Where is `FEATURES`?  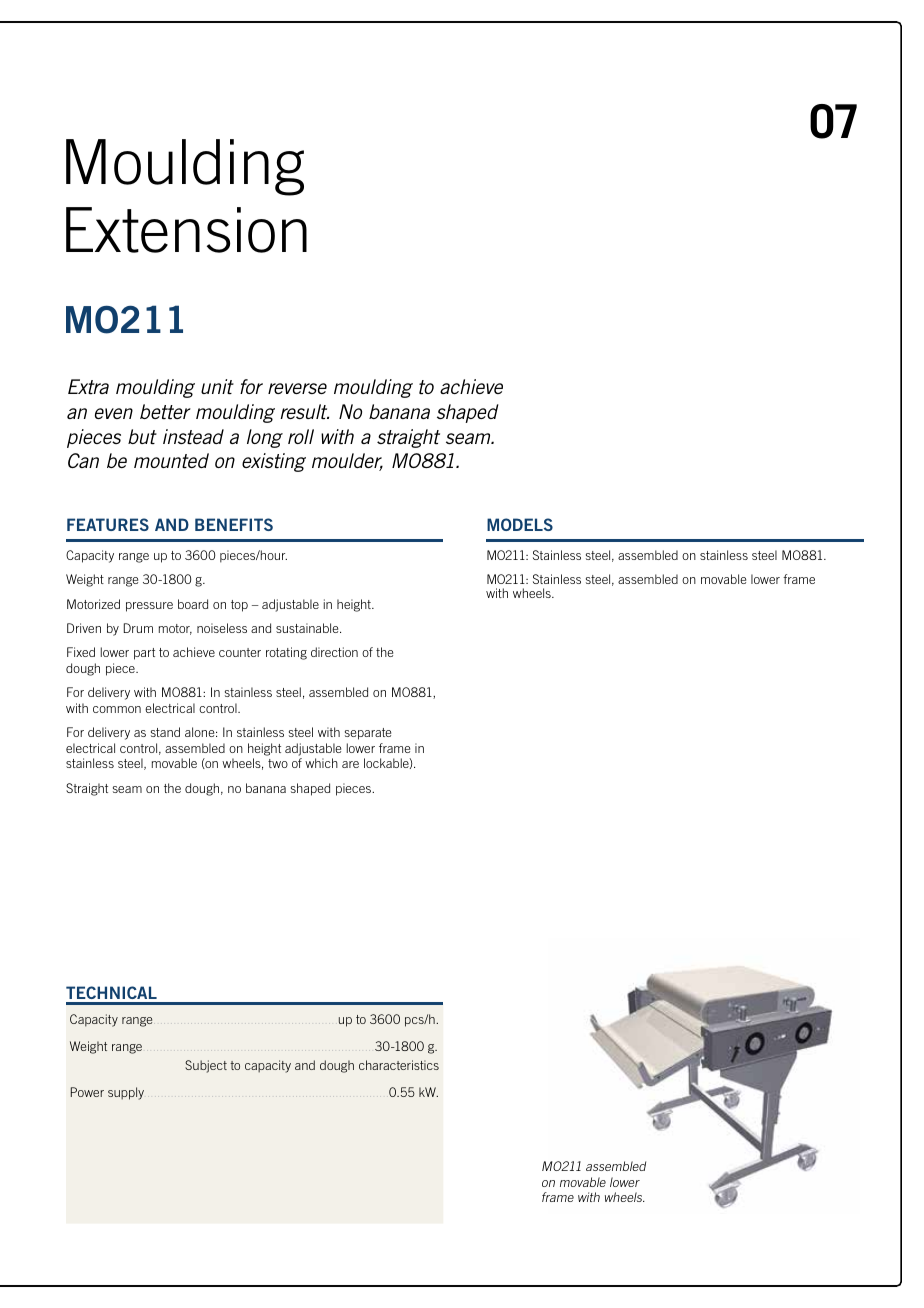
FEATURES is located at coordinates (108, 524).
